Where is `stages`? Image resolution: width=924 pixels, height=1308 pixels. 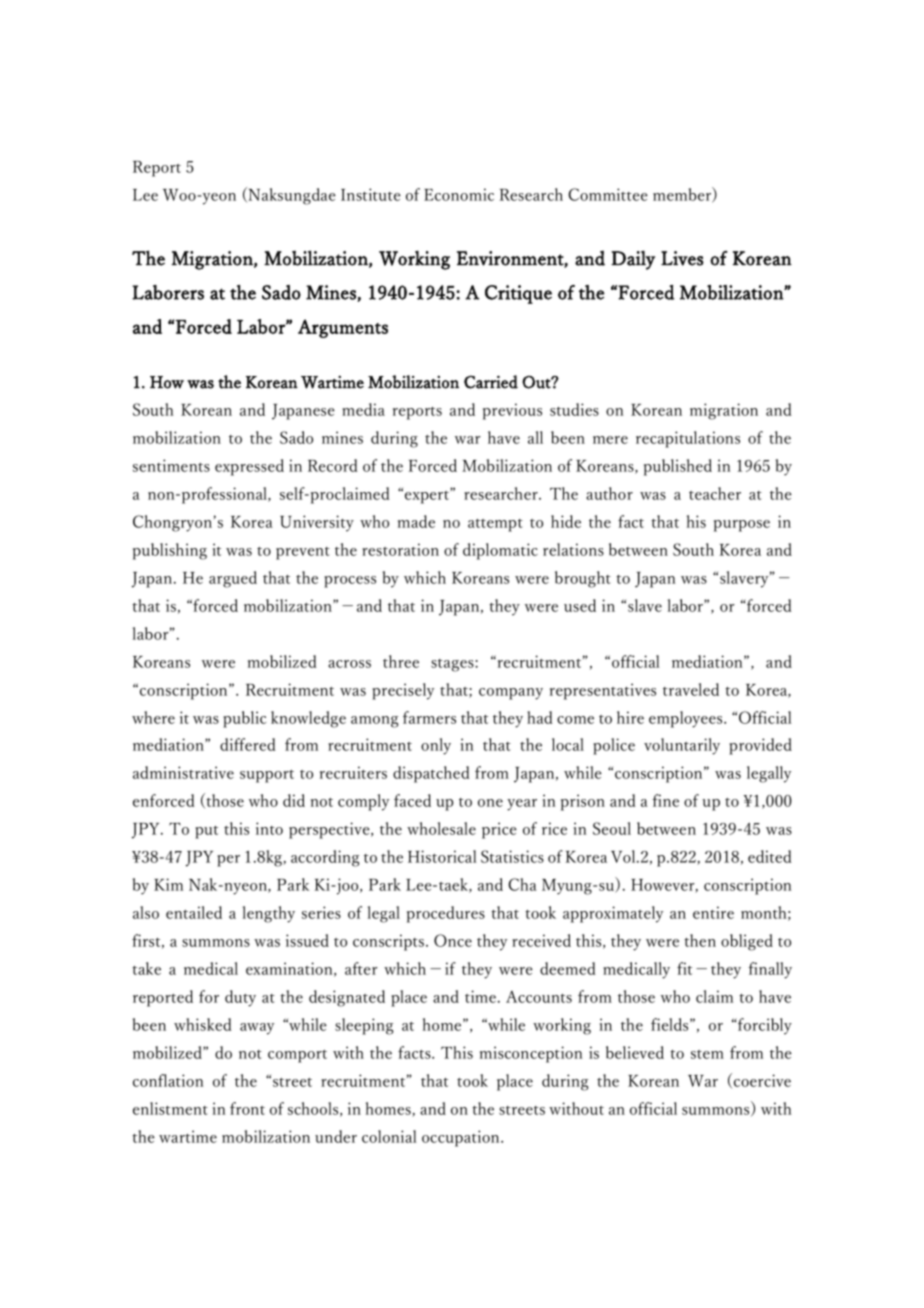
stages is located at coordinates (453, 665).
